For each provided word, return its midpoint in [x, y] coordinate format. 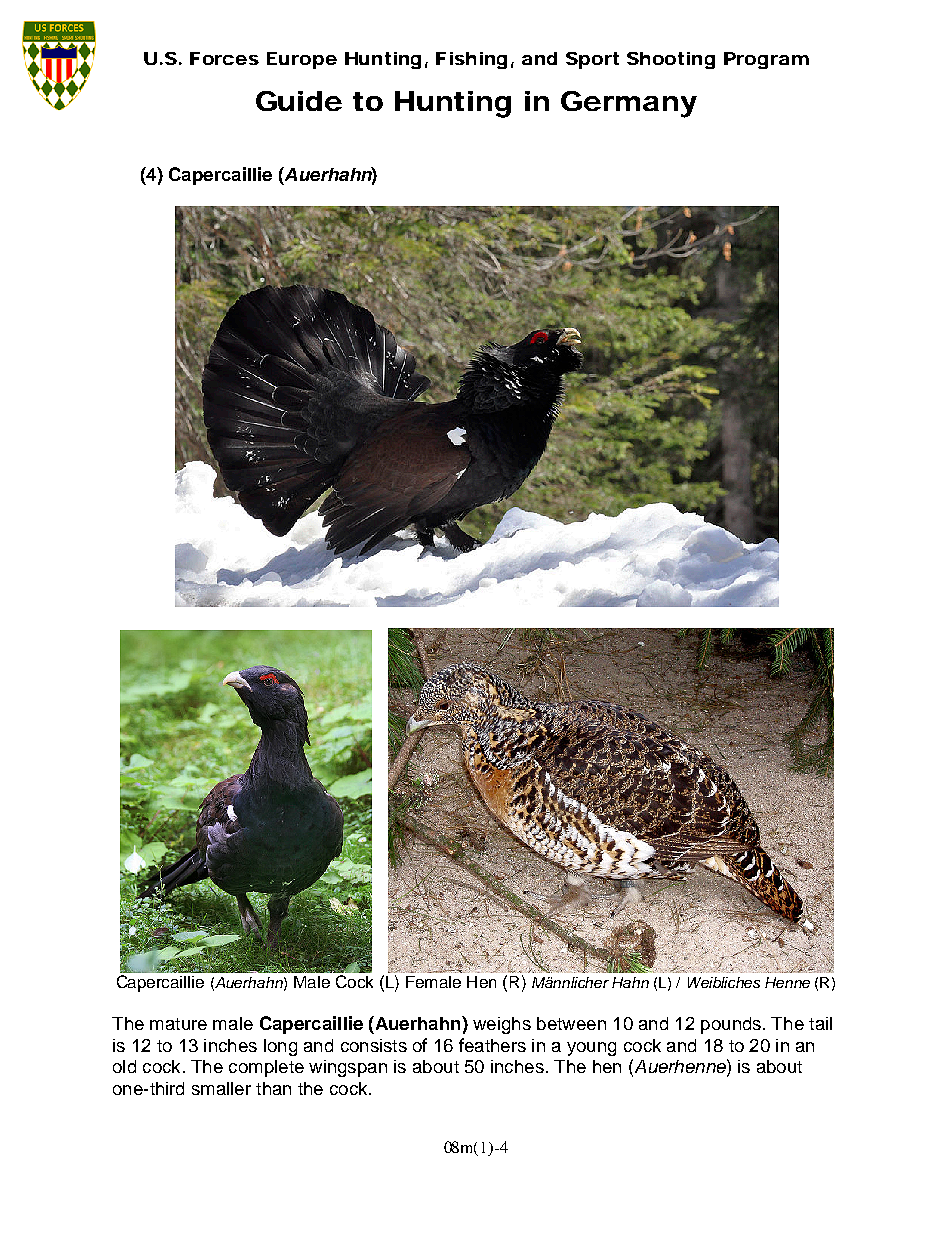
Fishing [471, 60]
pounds [732, 1025]
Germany [629, 104]
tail [820, 1023]
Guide [299, 101]
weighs [502, 1025]
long [280, 1047]
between [571, 1023]
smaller [221, 1088]
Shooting [671, 60]
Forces [224, 58]
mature [178, 1024]
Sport [592, 60]
